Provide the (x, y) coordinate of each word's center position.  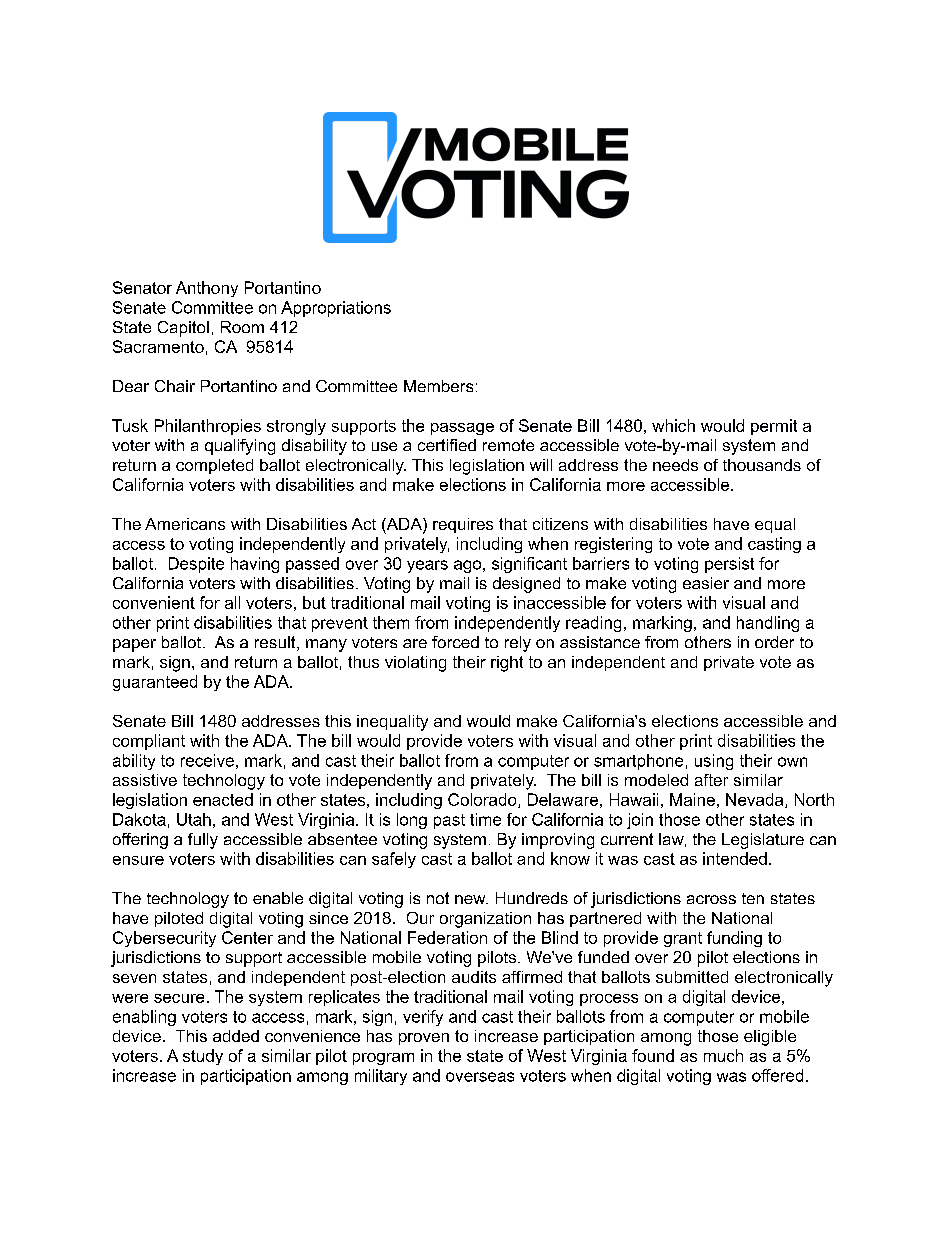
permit (774, 427)
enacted (223, 799)
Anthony (207, 289)
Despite (196, 565)
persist (729, 565)
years (427, 566)
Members (438, 386)
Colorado (483, 800)
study (203, 1057)
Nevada (756, 800)
